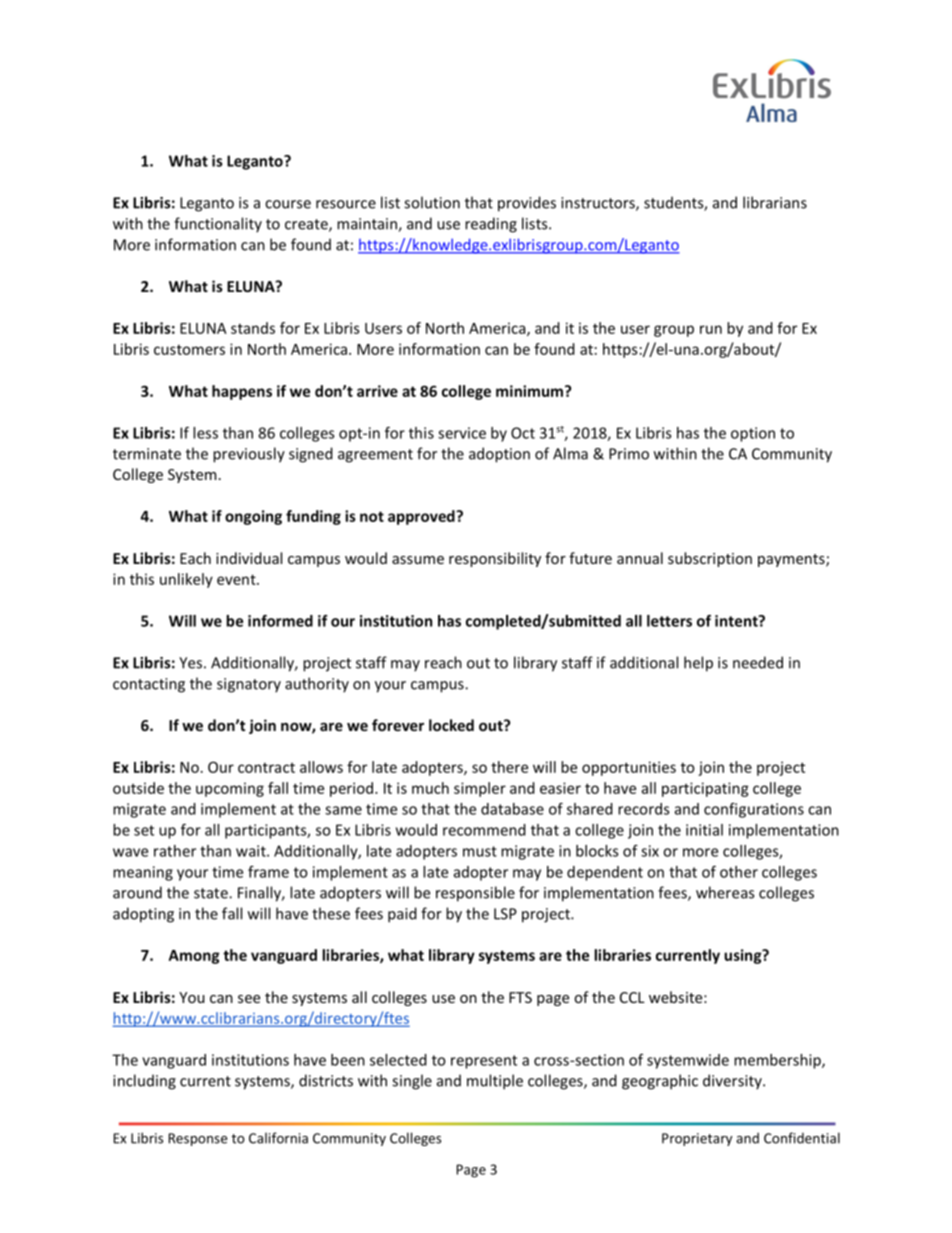 The image size is (952, 1233). Describe the element at coordinates (733, 1082) in the screenshot. I see `diversity` at that location.
